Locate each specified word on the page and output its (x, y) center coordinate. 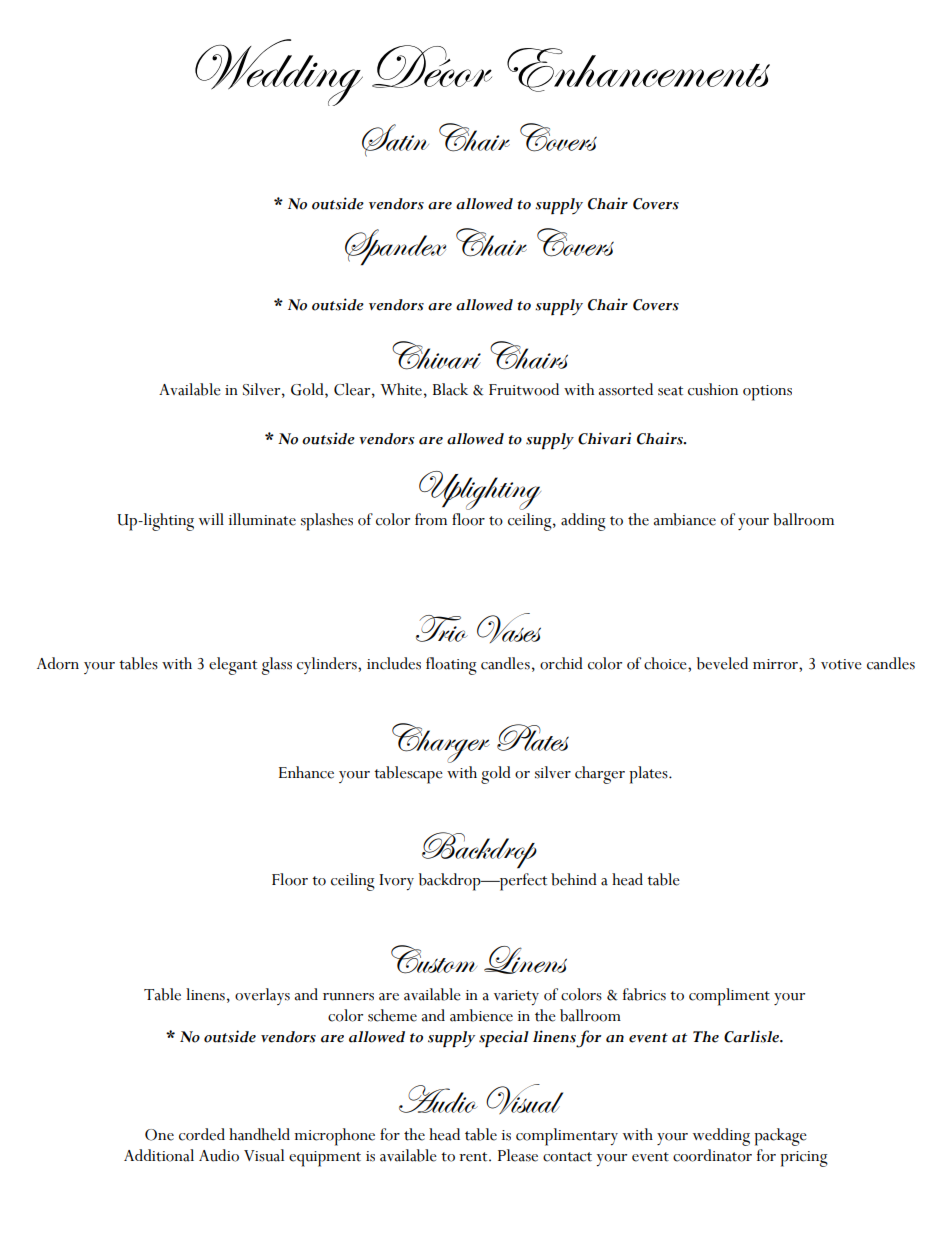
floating (451, 666)
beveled (722, 663)
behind (574, 879)
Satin (395, 140)
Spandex (395, 247)
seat (670, 391)
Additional (159, 1155)
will (211, 519)
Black (450, 389)
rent (474, 1157)
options (767, 393)
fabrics (644, 994)
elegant (233, 666)
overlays (262, 996)
